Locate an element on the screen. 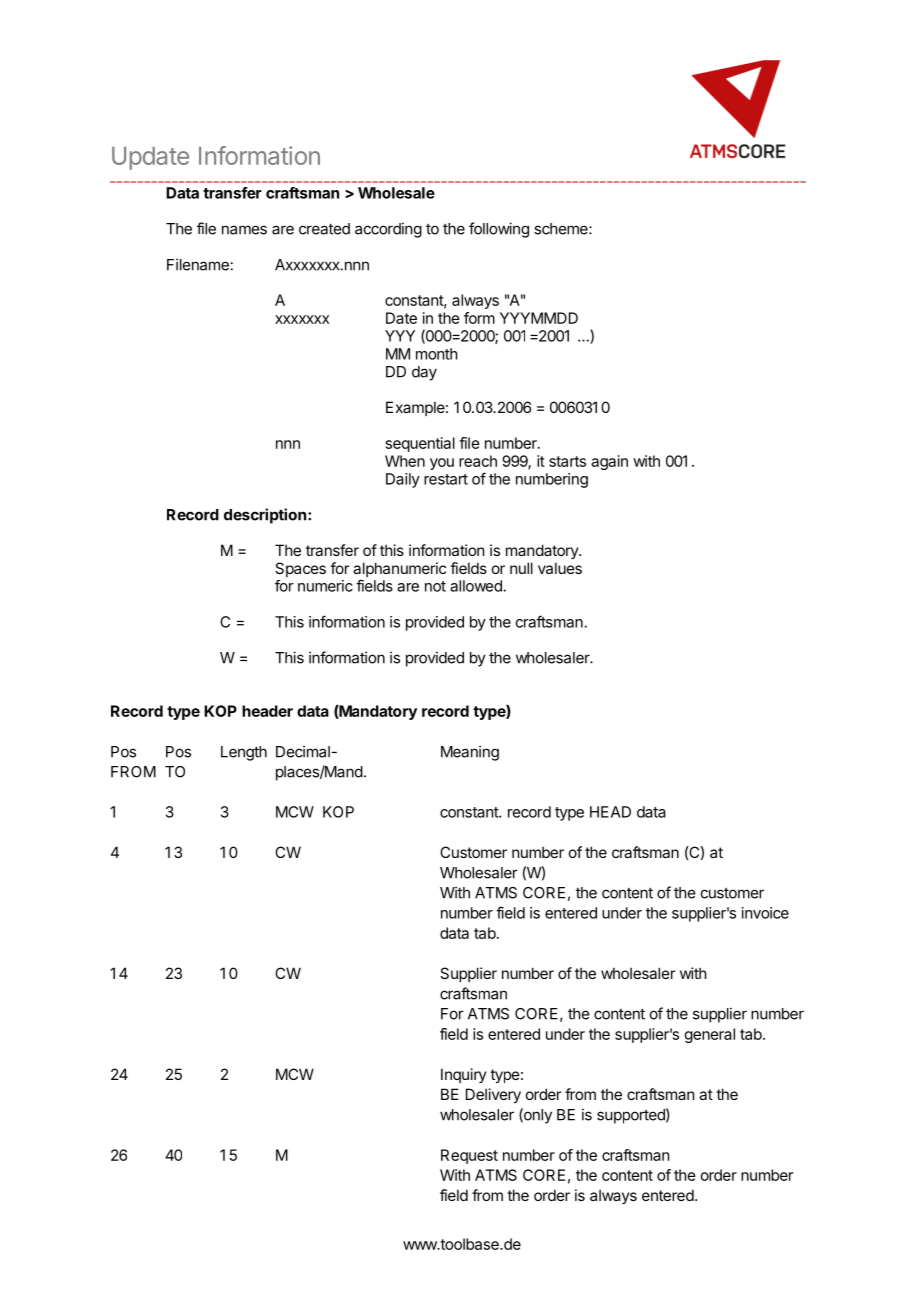 This screenshot has height=1308, width=924. Delivery is located at coordinates (493, 1095).
